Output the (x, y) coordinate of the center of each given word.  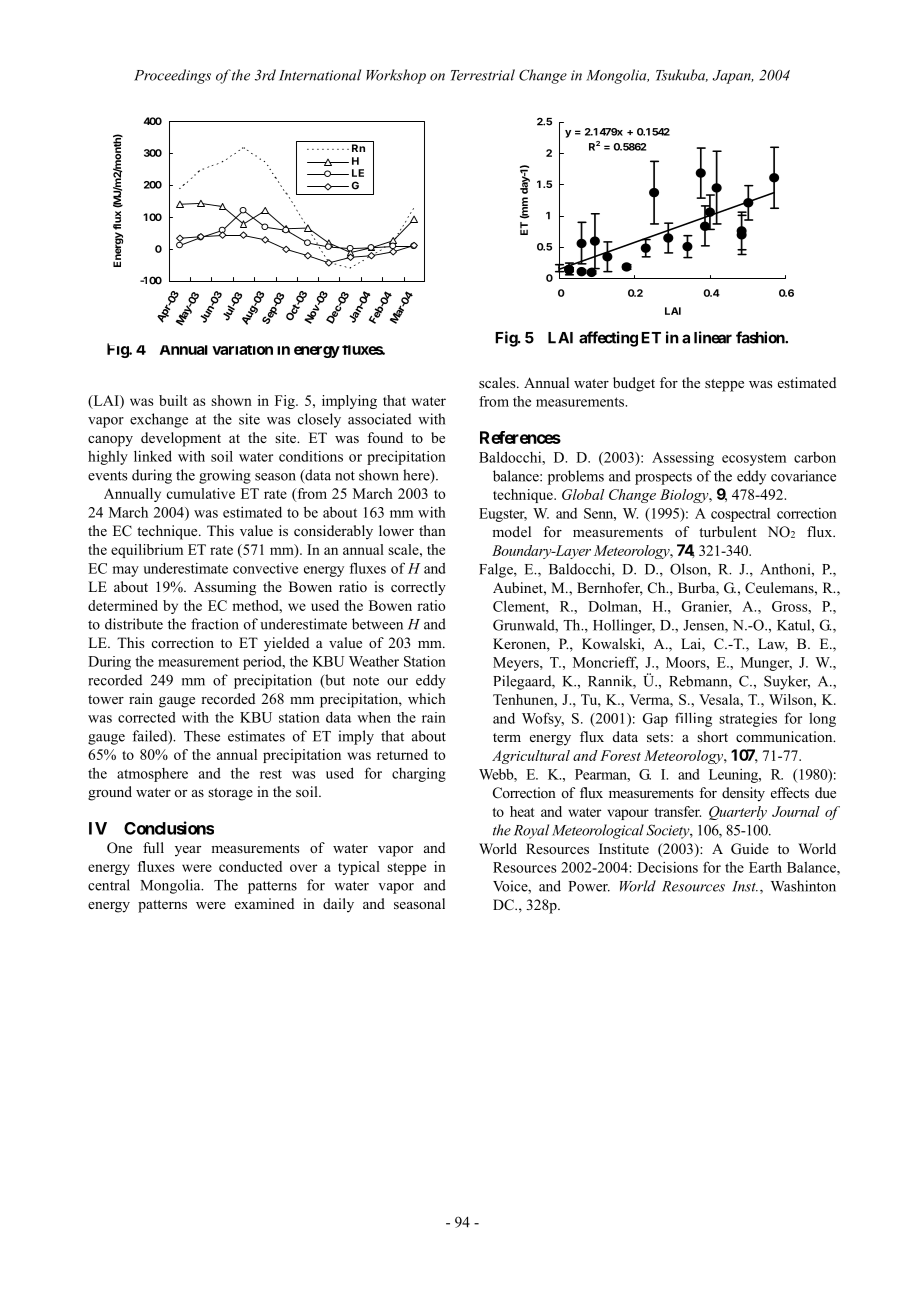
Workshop (396, 76)
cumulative (201, 493)
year (188, 851)
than (432, 530)
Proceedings (172, 76)
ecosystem (754, 459)
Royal (531, 831)
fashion (761, 337)
